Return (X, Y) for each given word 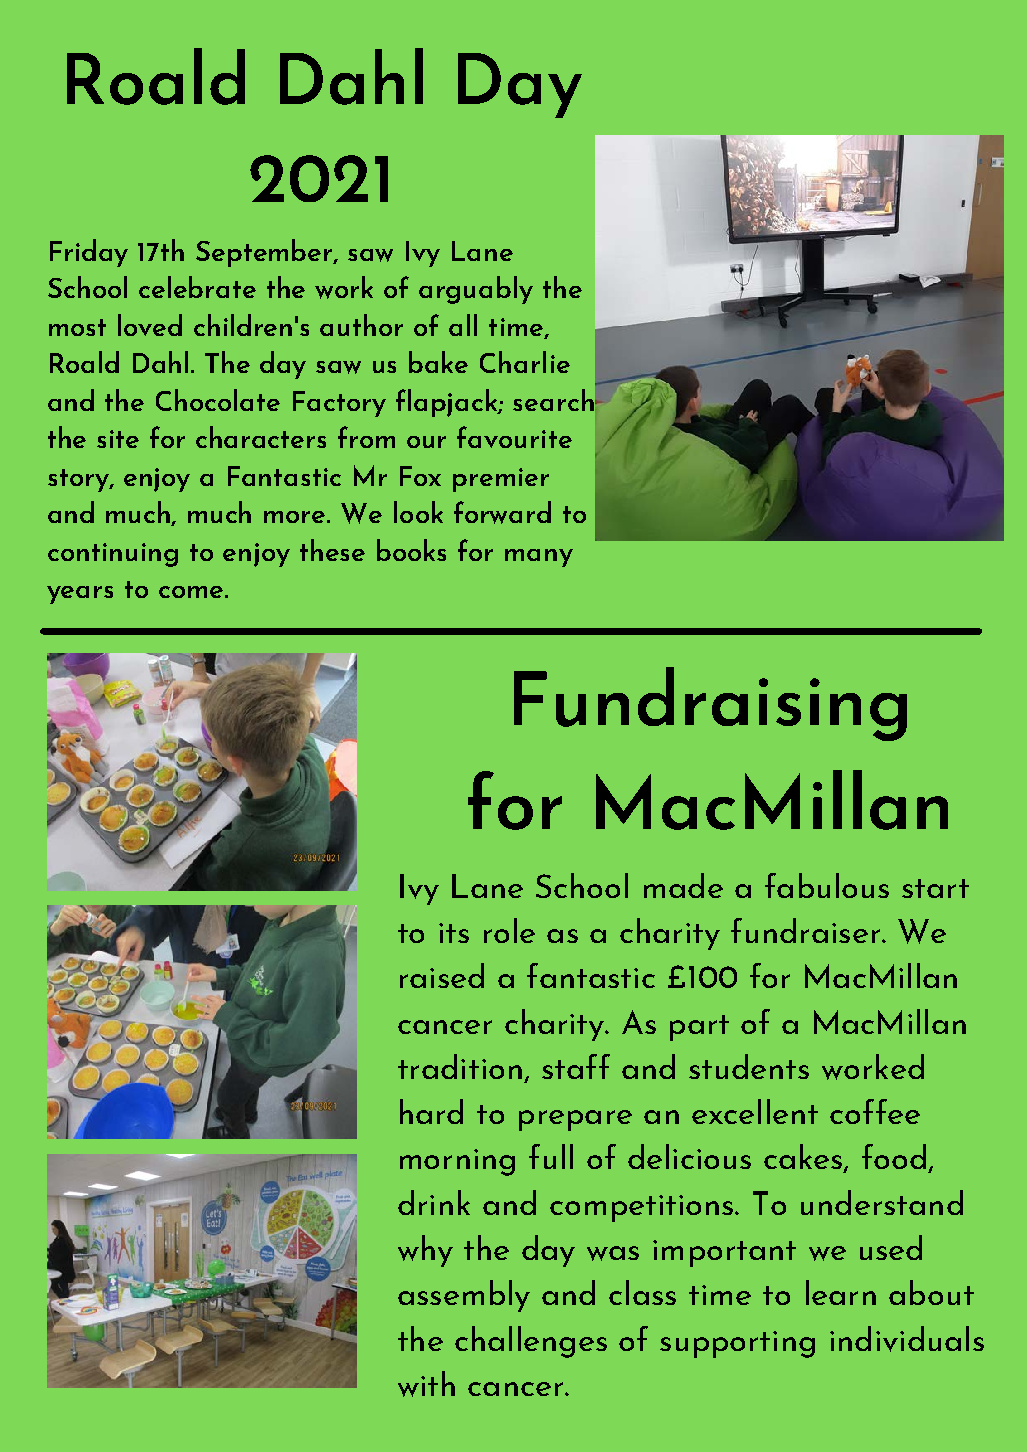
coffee (875, 1111)
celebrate (197, 287)
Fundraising (710, 704)
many (539, 558)
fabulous (827, 885)
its (454, 933)
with (426, 1384)
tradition (460, 1066)
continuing (113, 555)
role (509, 930)
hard (431, 1111)
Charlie (525, 362)
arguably (476, 290)
